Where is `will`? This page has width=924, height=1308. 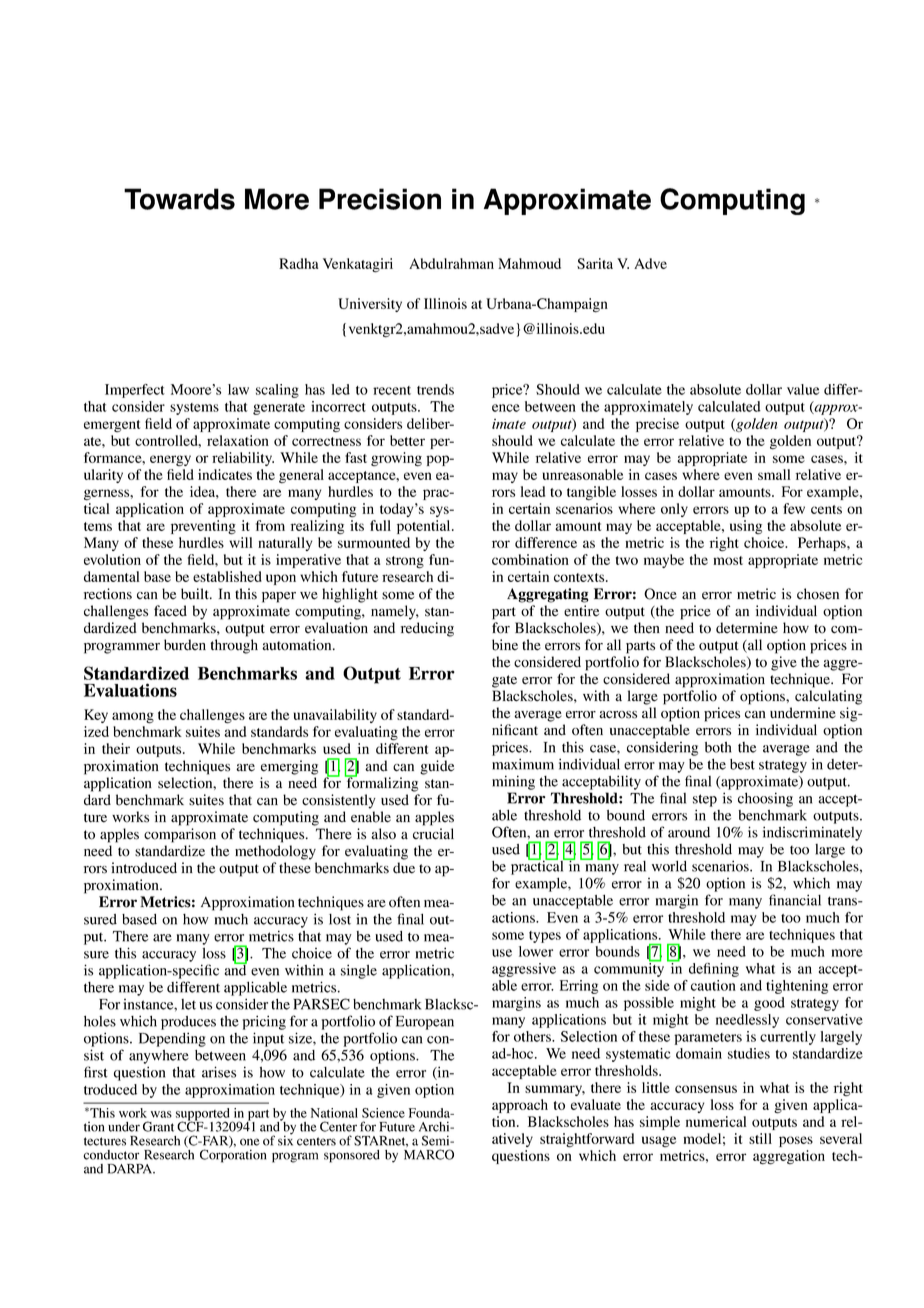 will is located at coordinates (241, 542).
